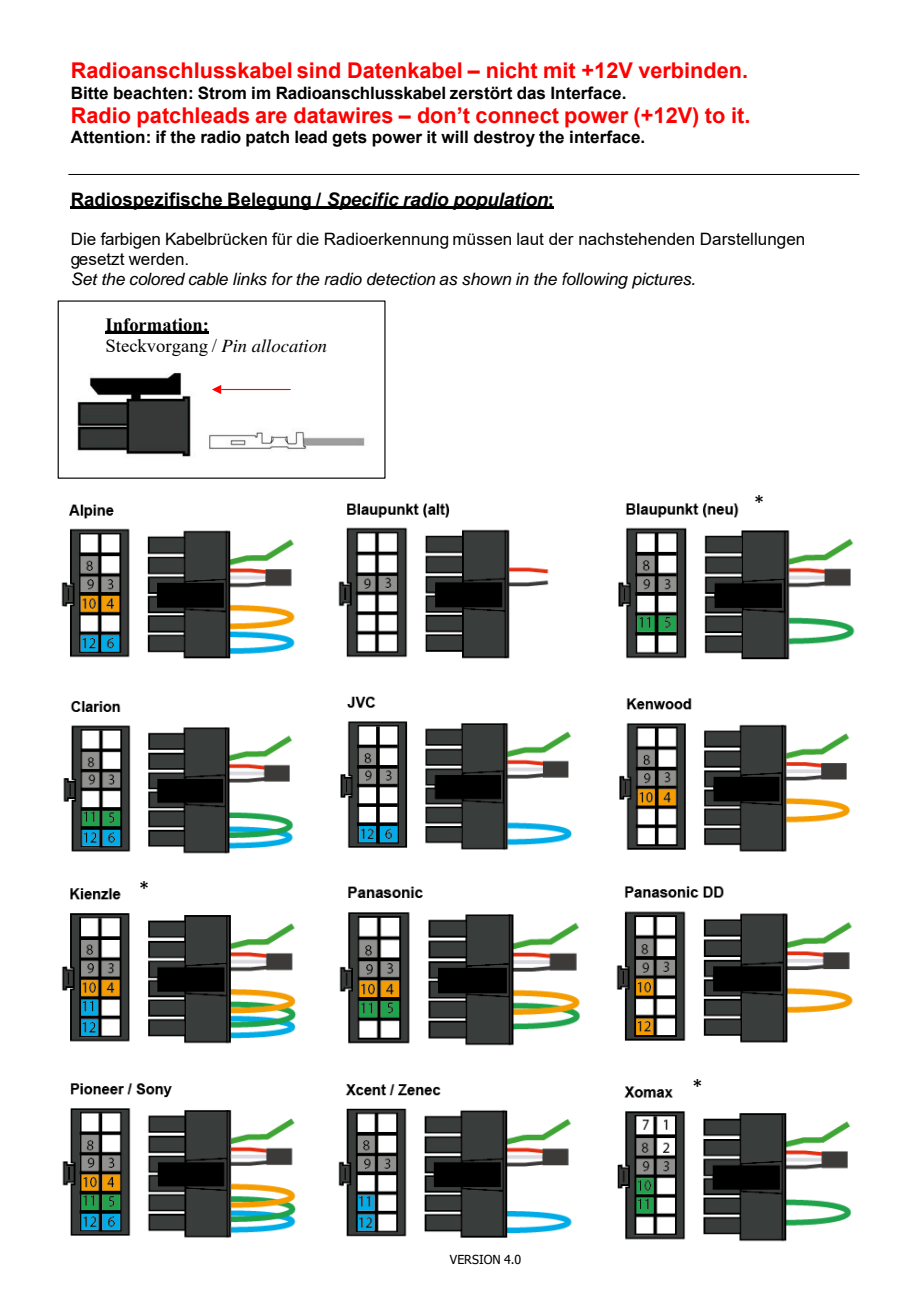  What do you see at coordinates (150, 93) in the screenshot?
I see `beachten` at bounding box center [150, 93].
